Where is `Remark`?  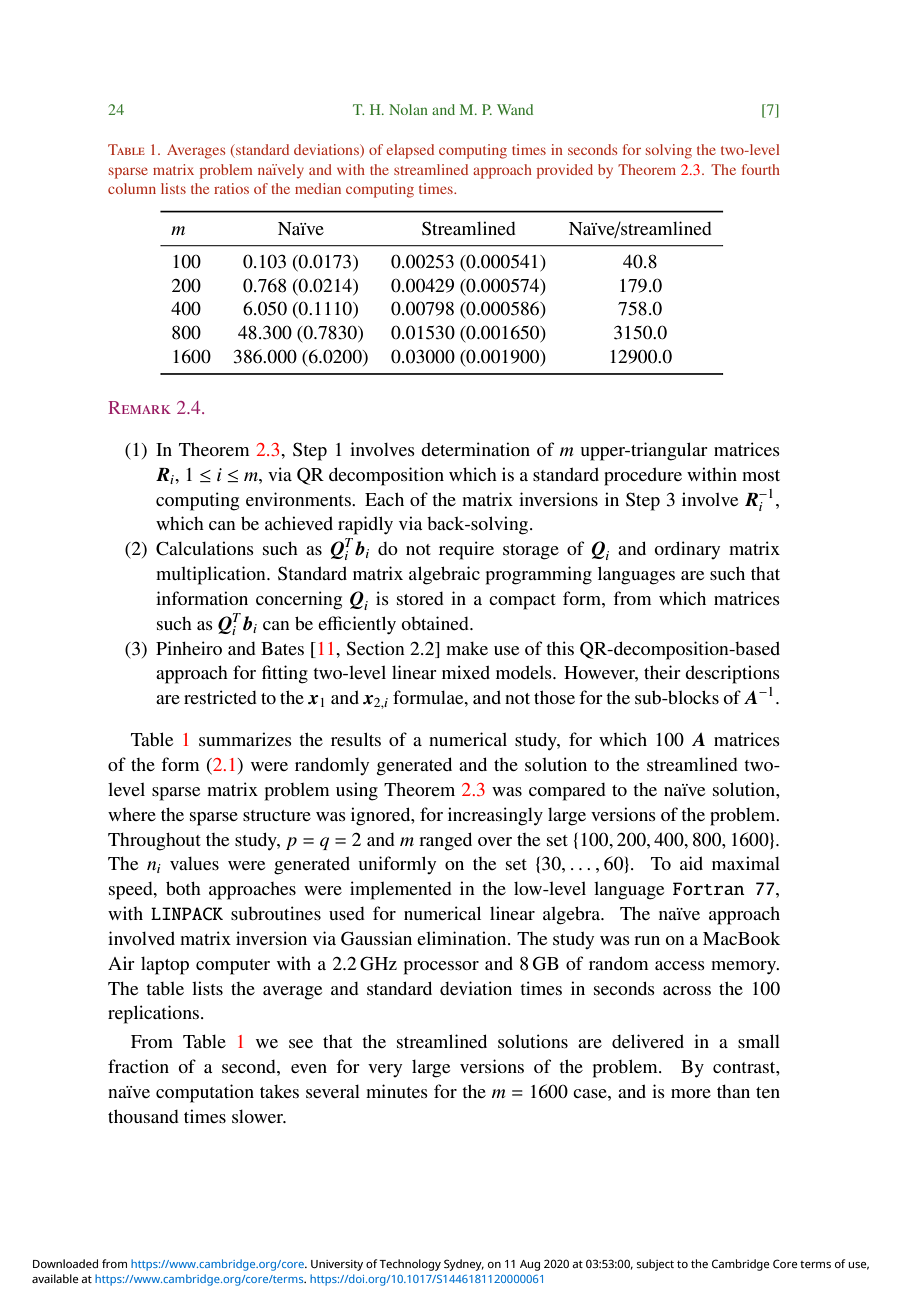
Remark is located at coordinates (139, 407).
